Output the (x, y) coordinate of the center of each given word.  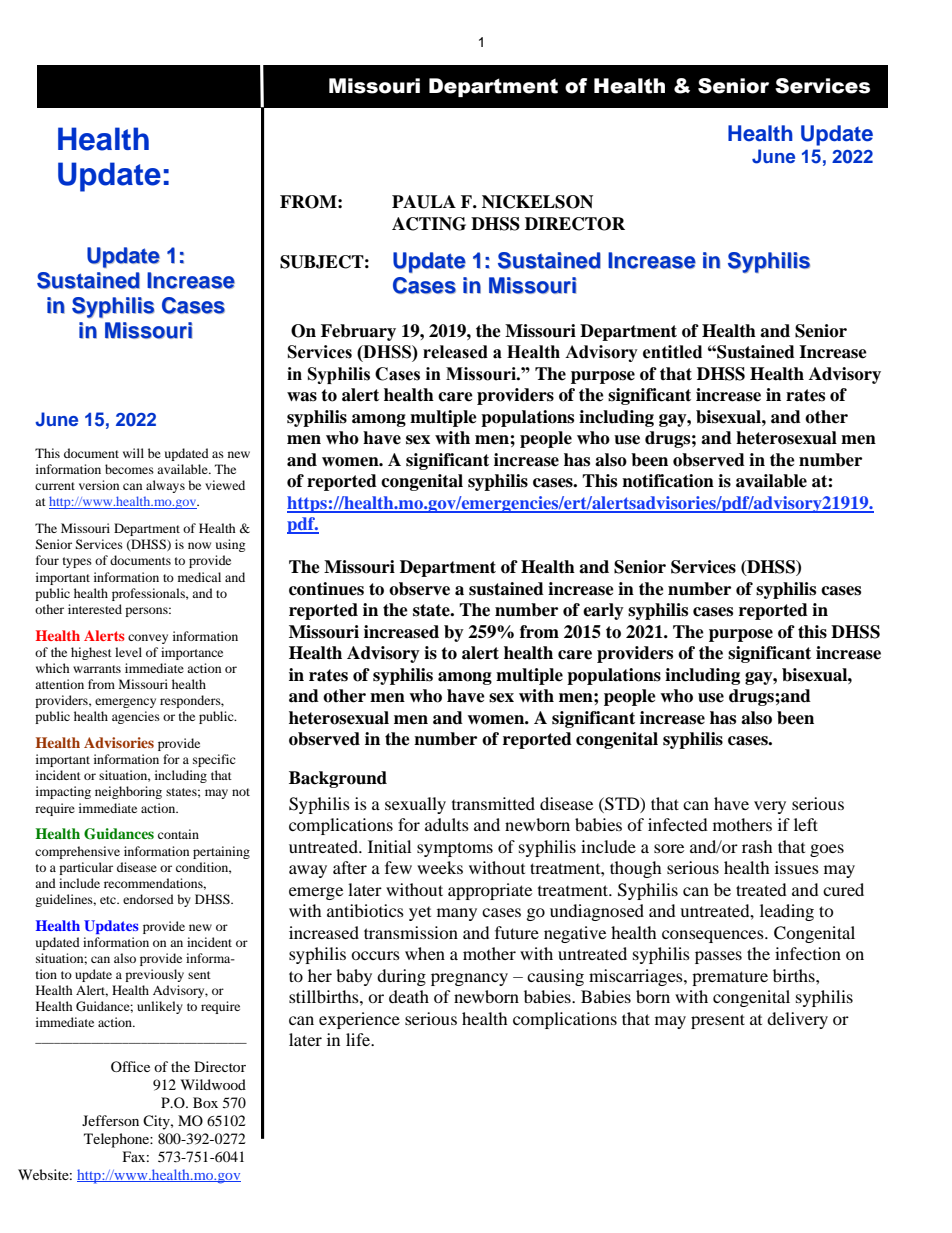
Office (130, 1066)
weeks (440, 867)
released (455, 352)
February (358, 332)
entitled (672, 352)
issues (797, 867)
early (603, 611)
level (128, 652)
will (133, 453)
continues (326, 589)
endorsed (148, 899)
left (806, 824)
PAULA (424, 202)
